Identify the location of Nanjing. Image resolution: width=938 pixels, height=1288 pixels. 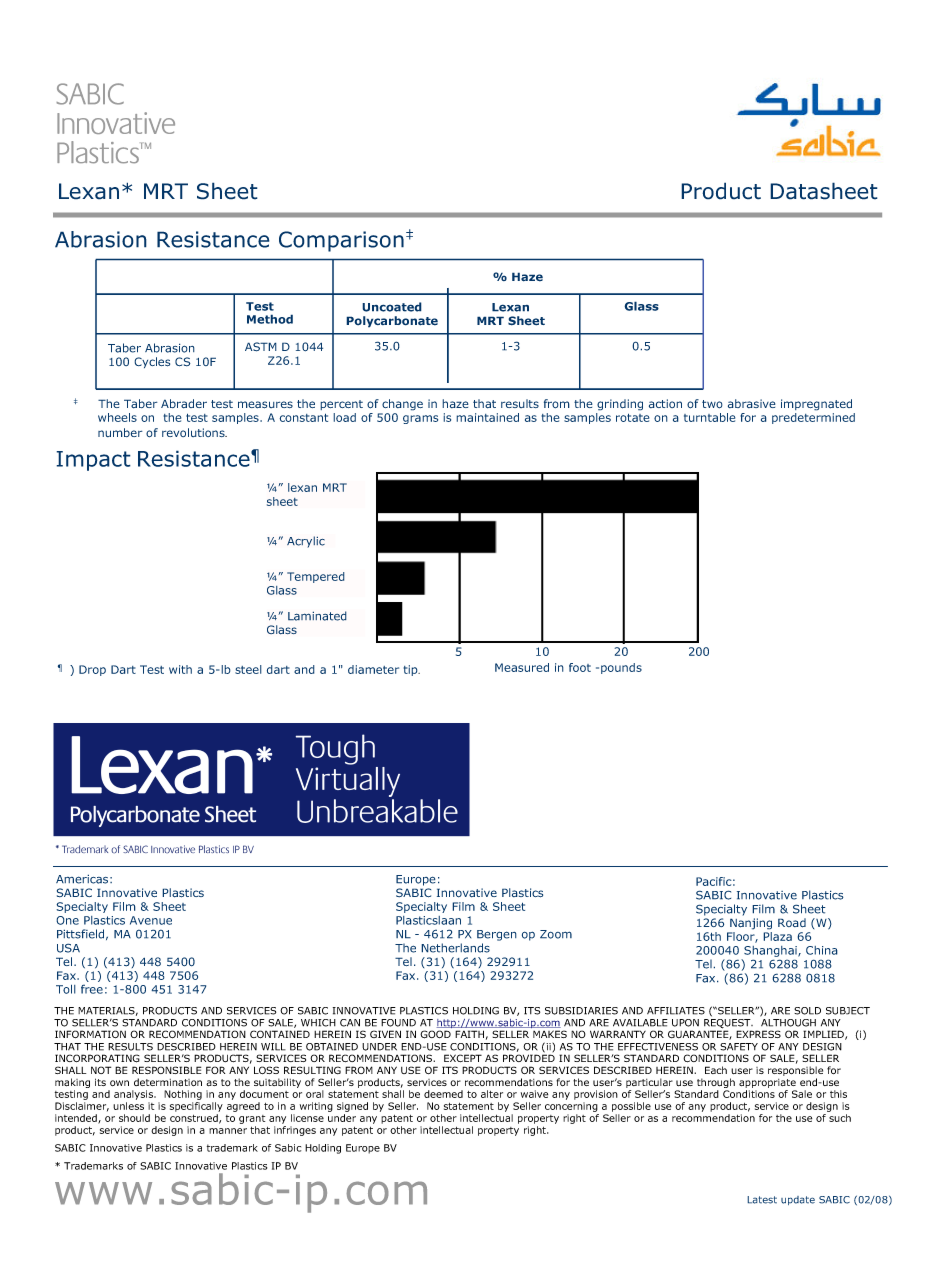
(751, 924).
